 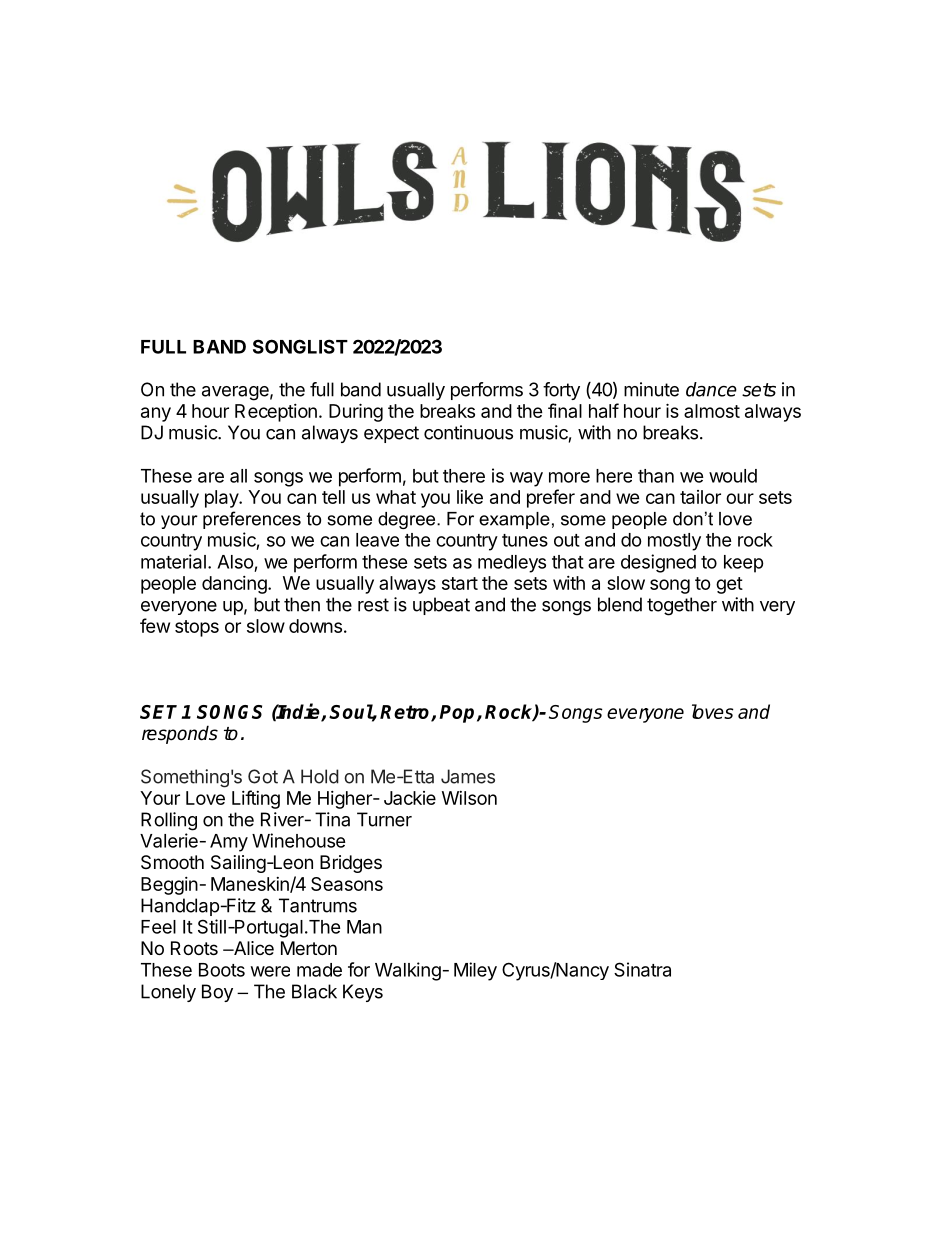 I want to click on Rolling, so click(x=169, y=821).
